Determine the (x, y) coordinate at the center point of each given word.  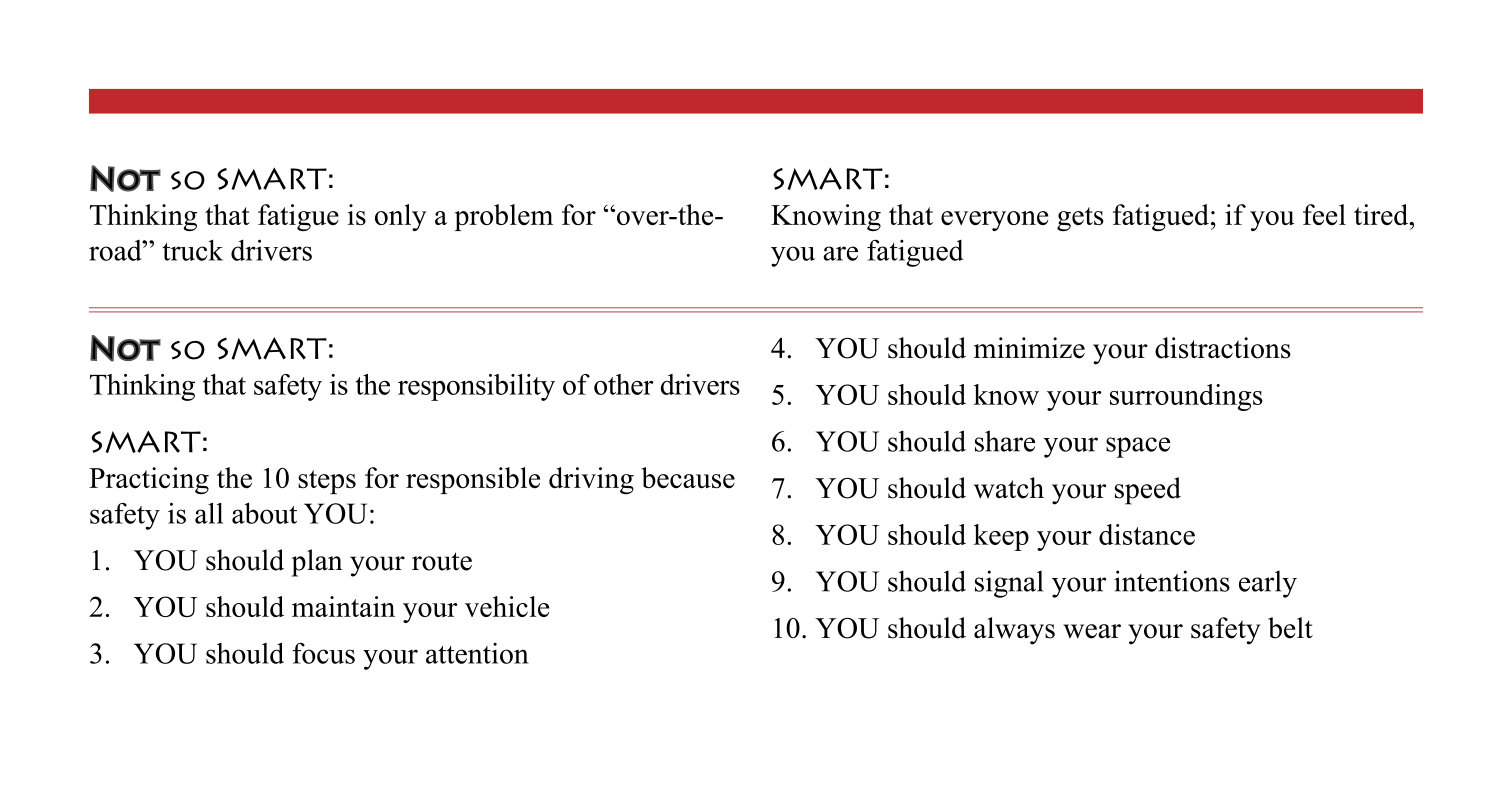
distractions (1223, 348)
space (1138, 447)
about (264, 513)
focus (323, 653)
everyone (995, 221)
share (1005, 441)
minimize (1029, 348)
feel (1324, 214)
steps (327, 482)
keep (1001, 537)
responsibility (476, 387)
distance (1147, 534)
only (401, 217)
